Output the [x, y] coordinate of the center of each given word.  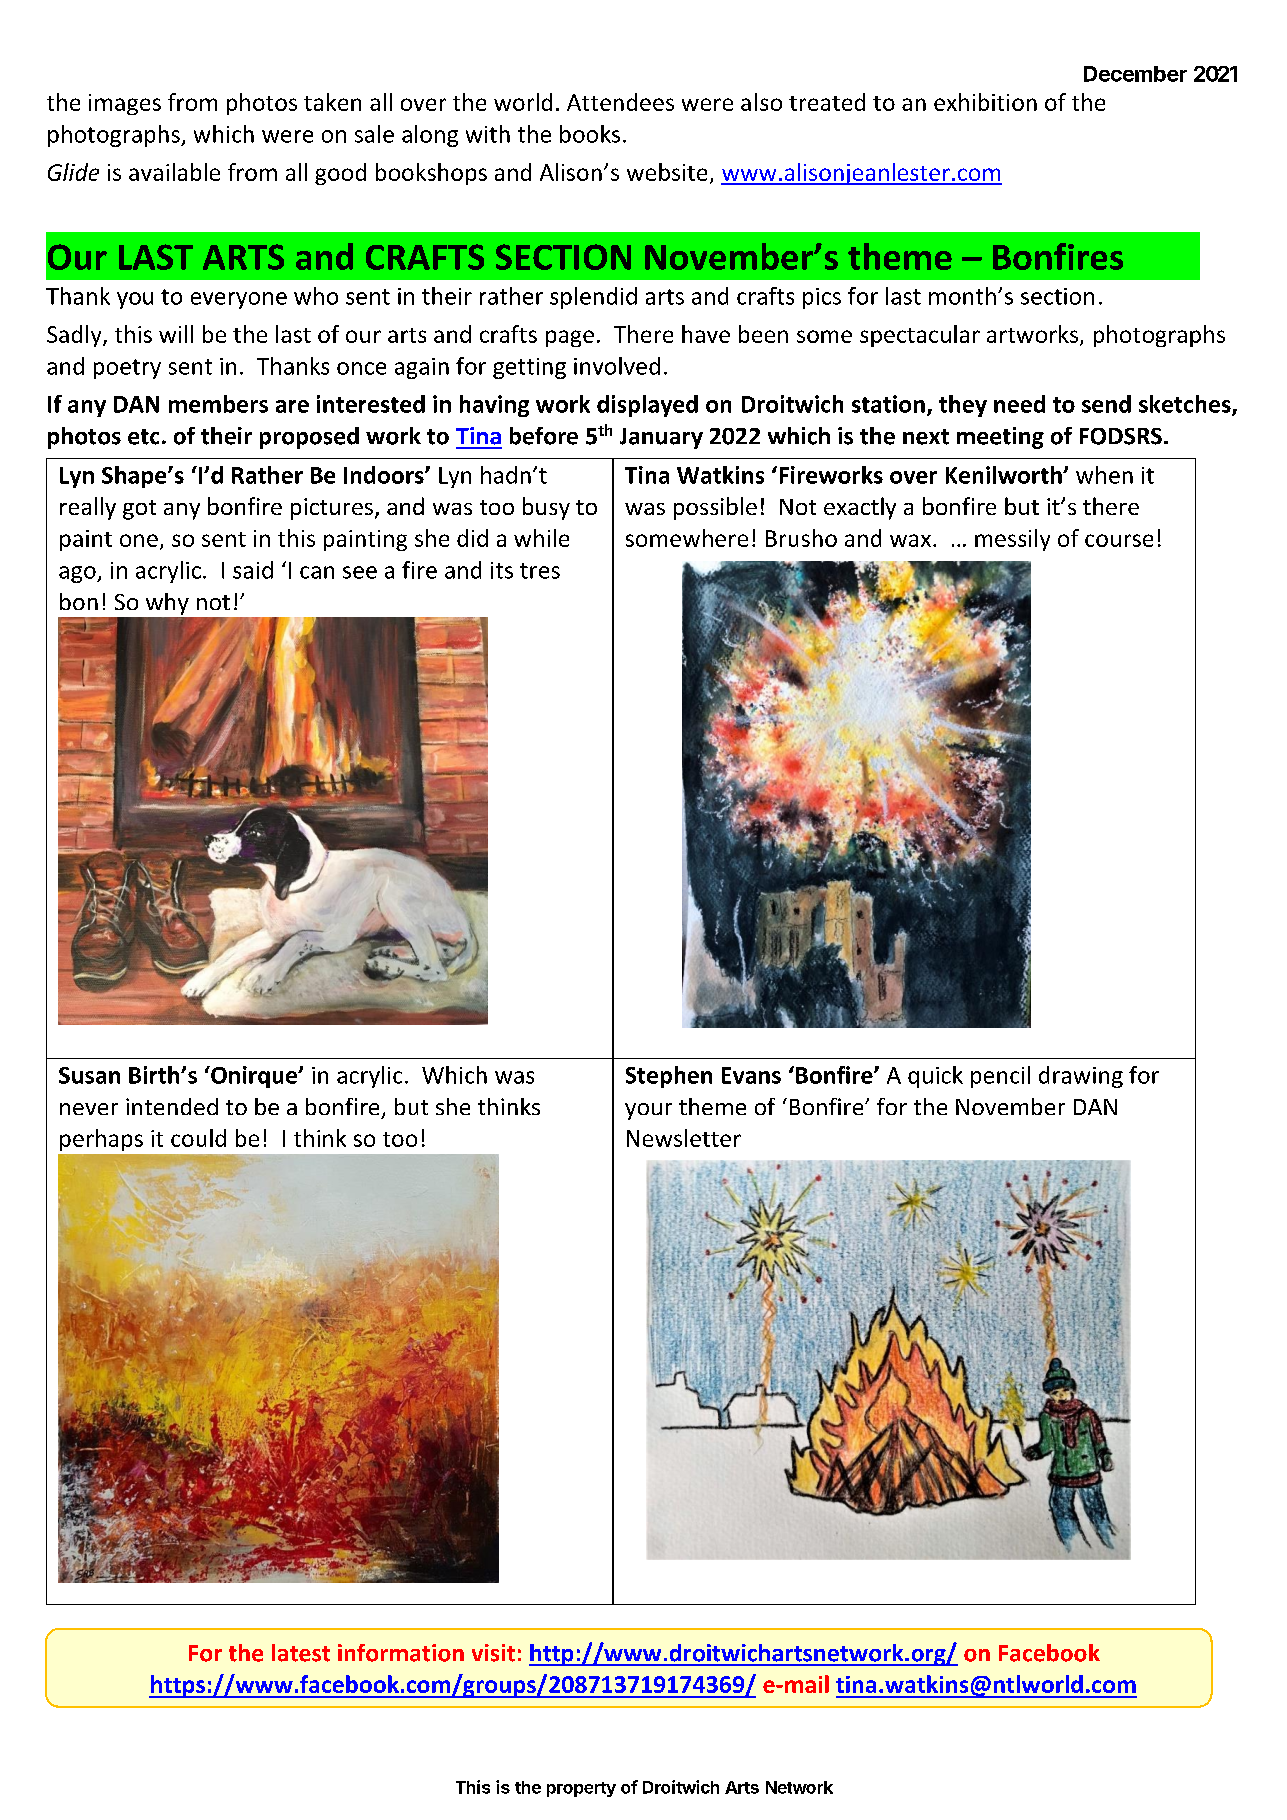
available [174, 172]
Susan [89, 1075]
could [198, 1138]
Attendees [620, 102]
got [139, 510]
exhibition [985, 102]
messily [1012, 540]
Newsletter [684, 1138]
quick [935, 1077]
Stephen [669, 1077]
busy [546, 508]
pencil [1000, 1077]
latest [301, 1653]
